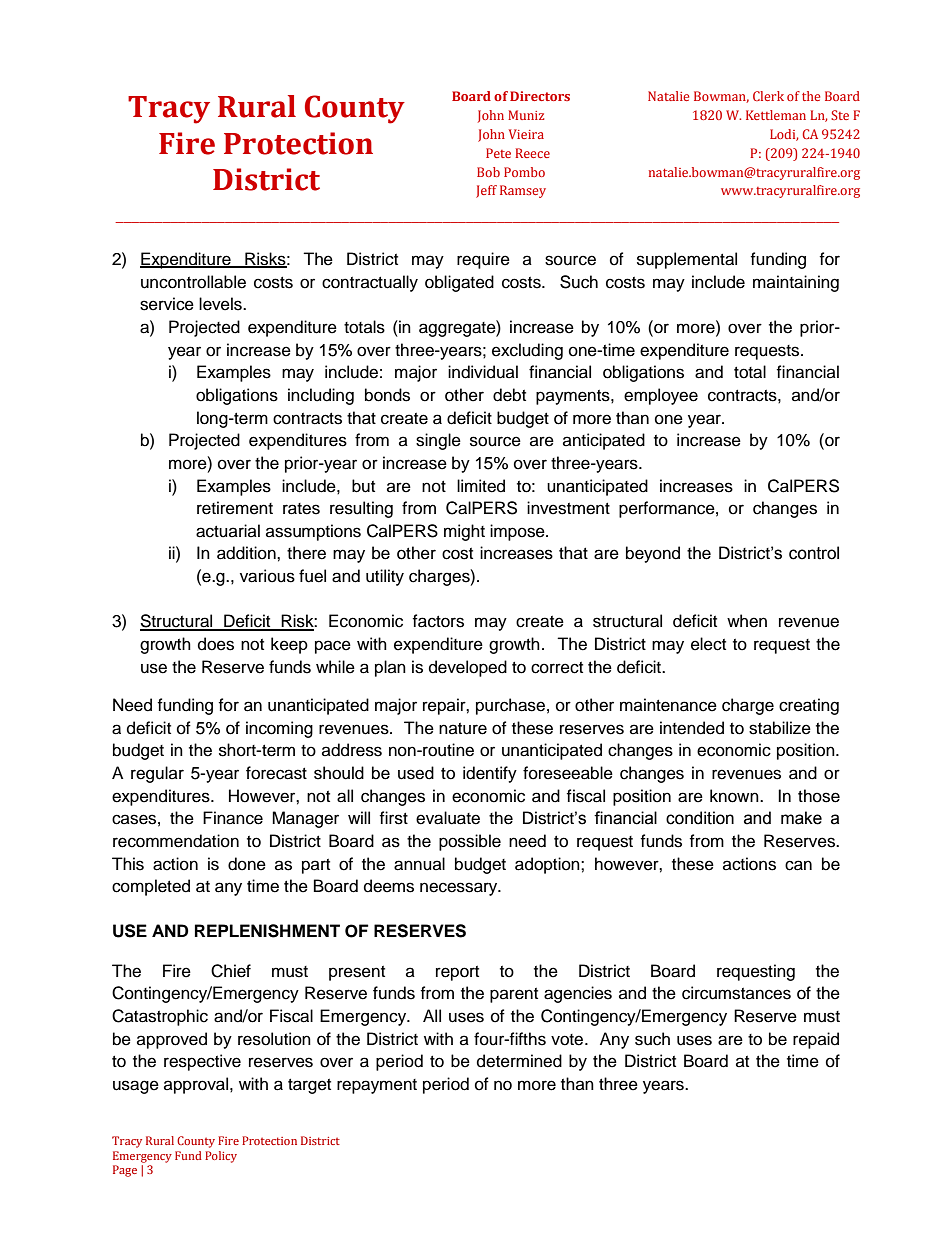 The width and height of the screenshot is (952, 1233). I want to click on Clerk, so click(768, 96).
